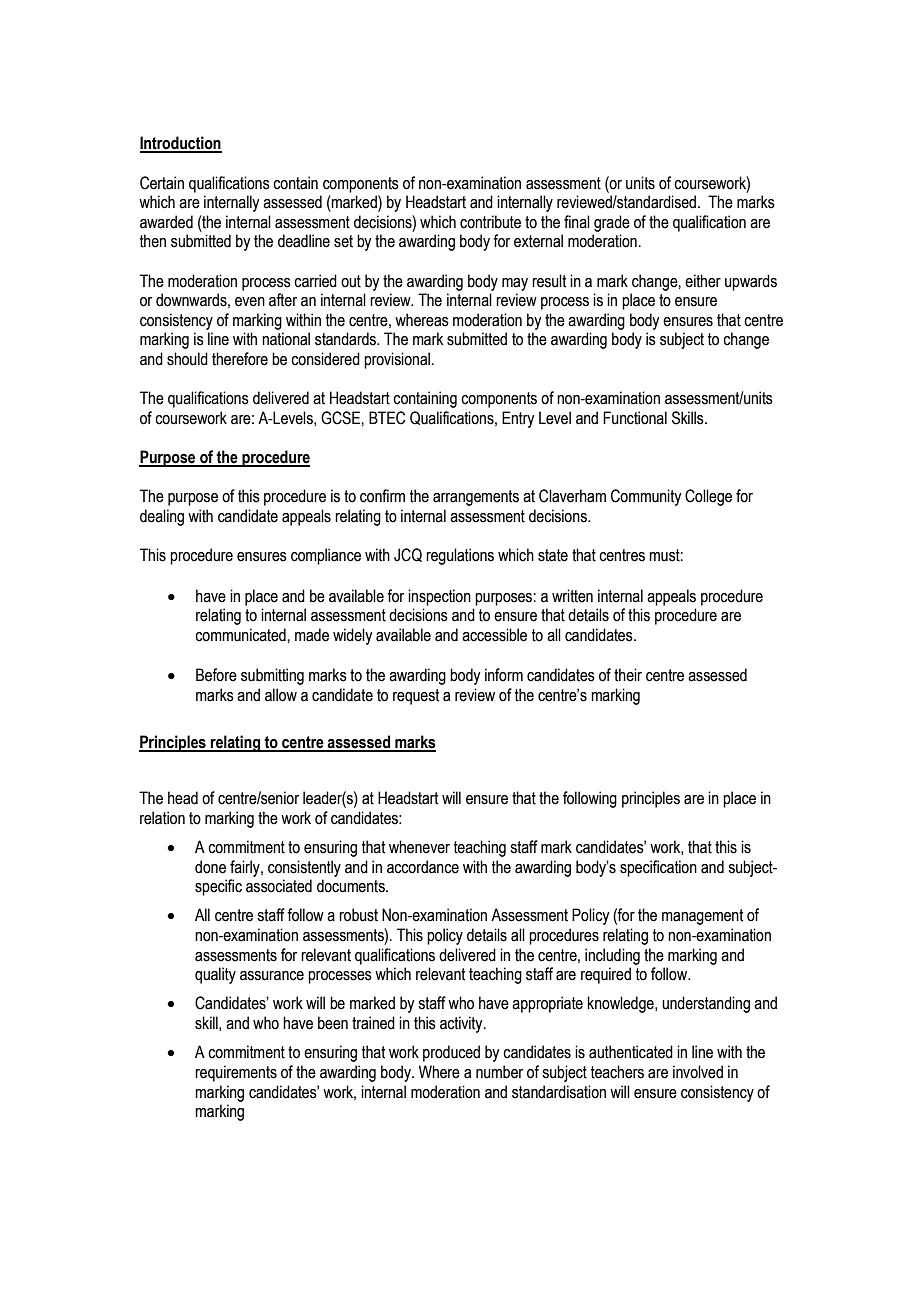 This document has width=924, height=1308. Describe the element at coordinates (698, 1072) in the document. I see `involved` at that location.
